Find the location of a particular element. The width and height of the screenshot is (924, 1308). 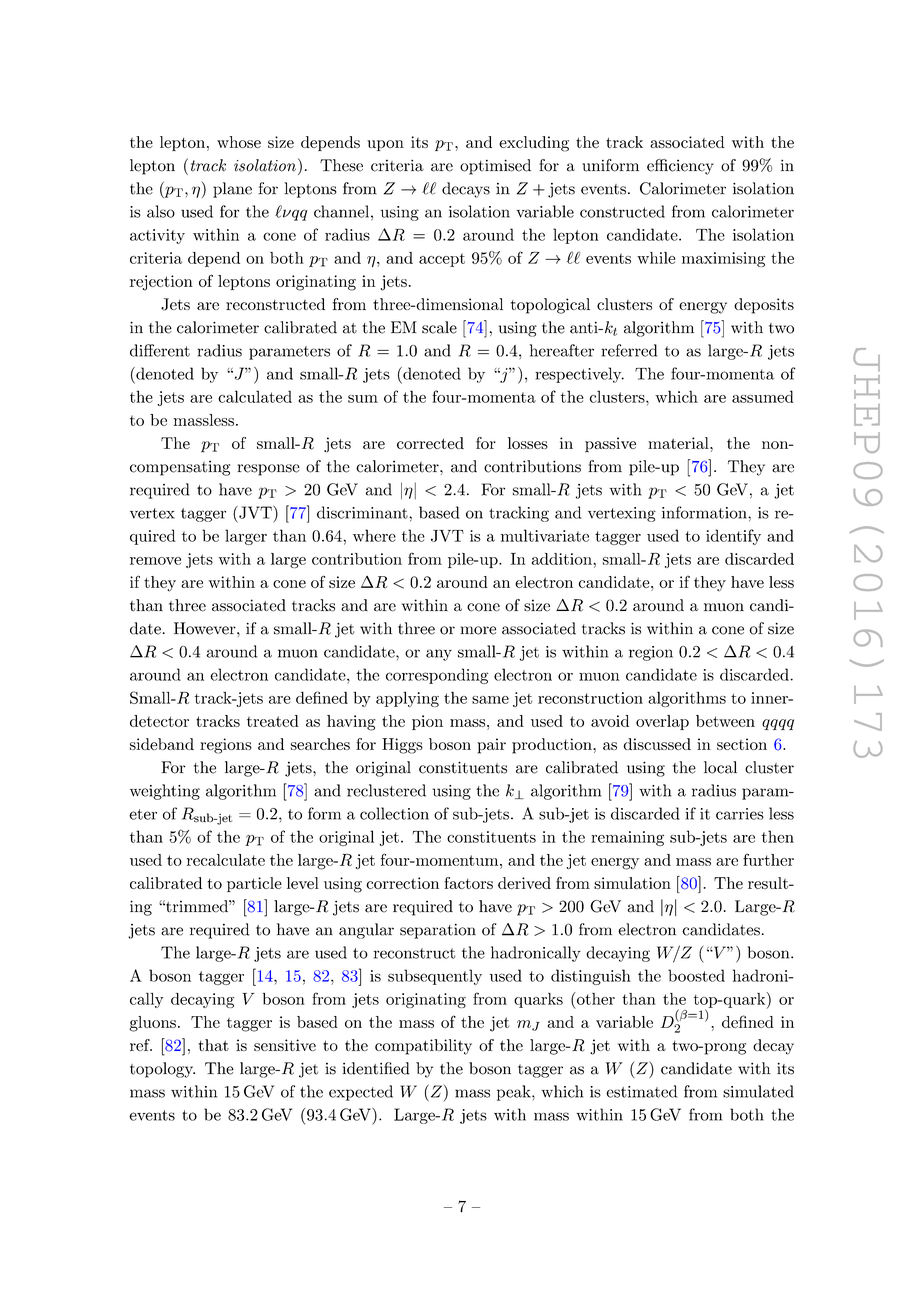

material is located at coordinates (679, 443).
